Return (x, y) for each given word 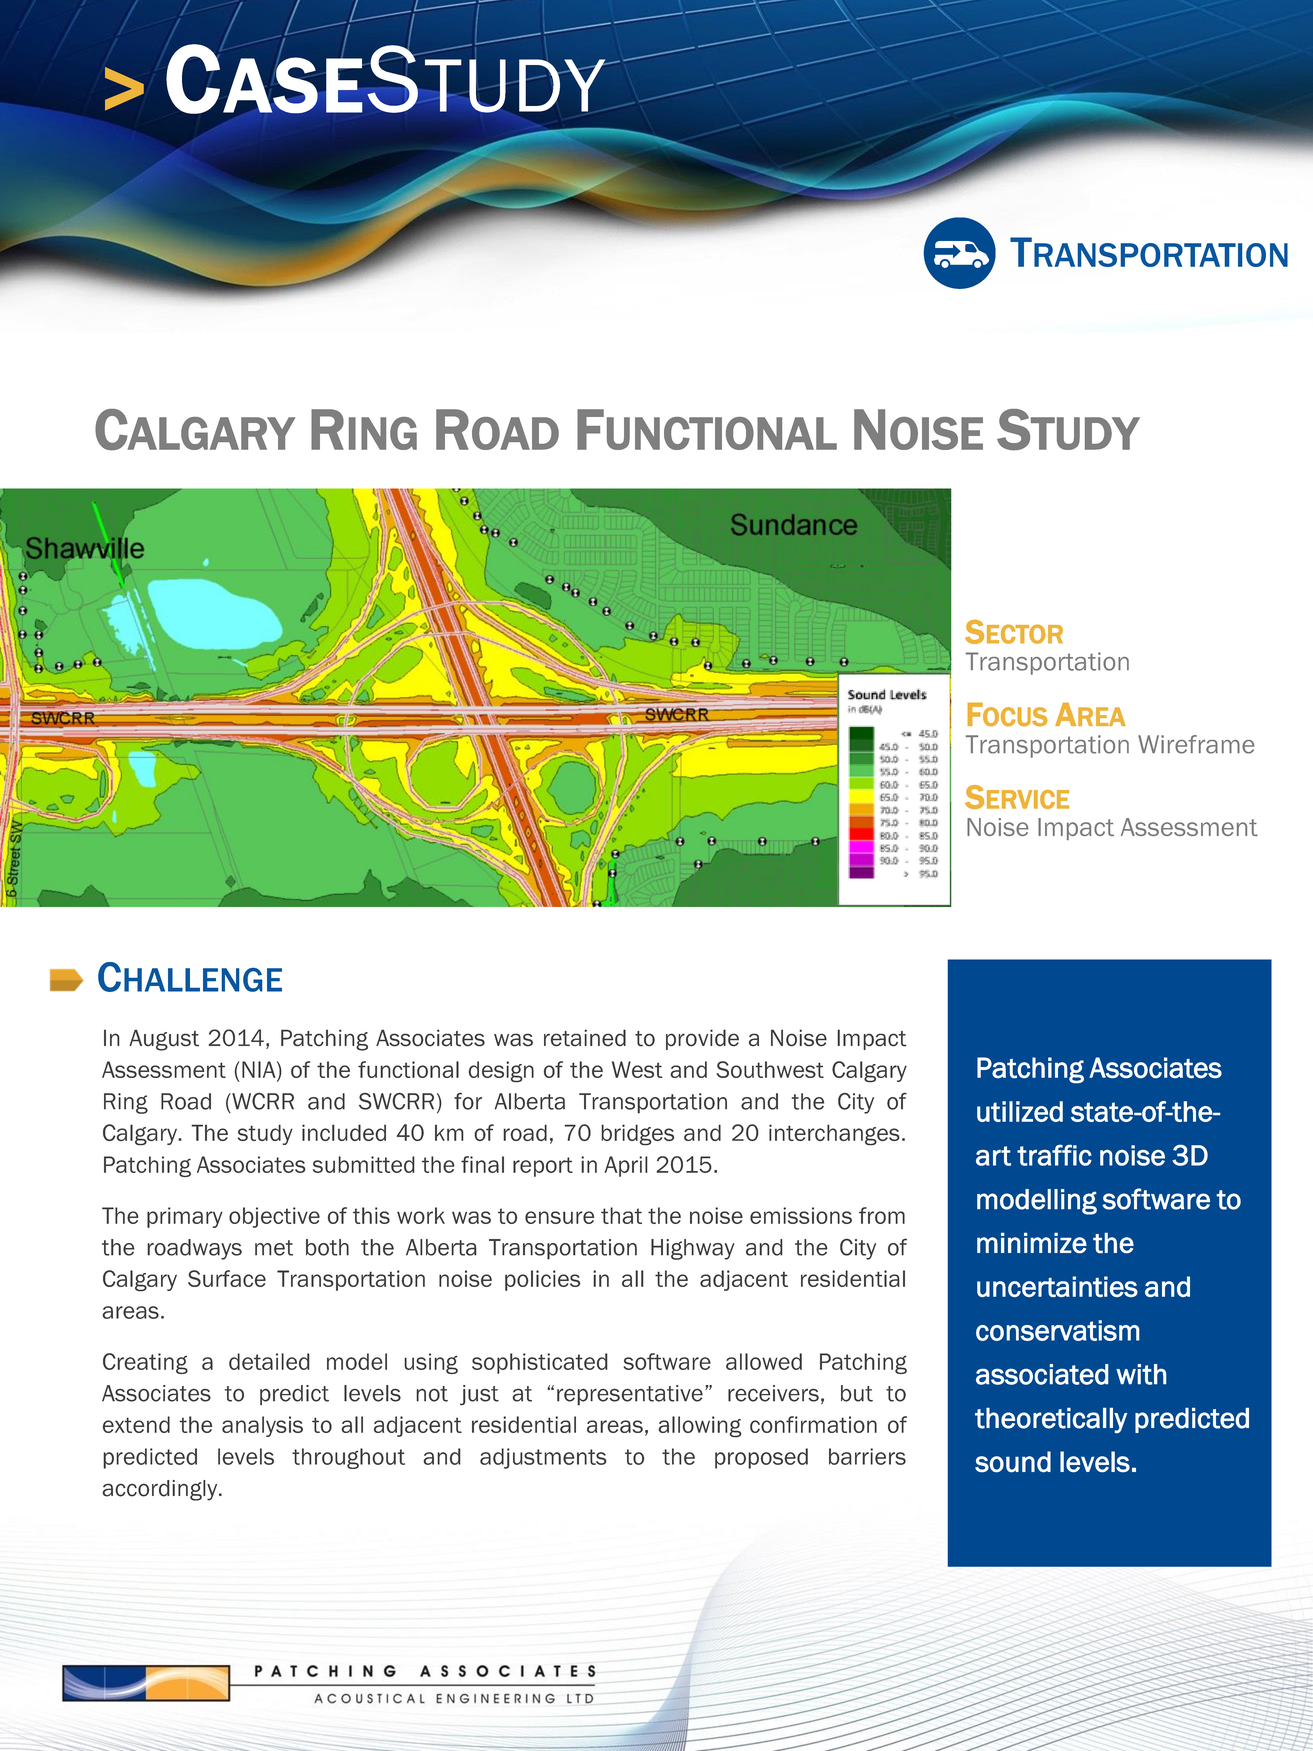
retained (585, 1038)
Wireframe (1196, 744)
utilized (1020, 1111)
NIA (260, 1069)
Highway (693, 1249)
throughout (348, 1458)
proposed (761, 1458)
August (164, 1040)
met (274, 1248)
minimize (1032, 1243)
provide (702, 1039)
